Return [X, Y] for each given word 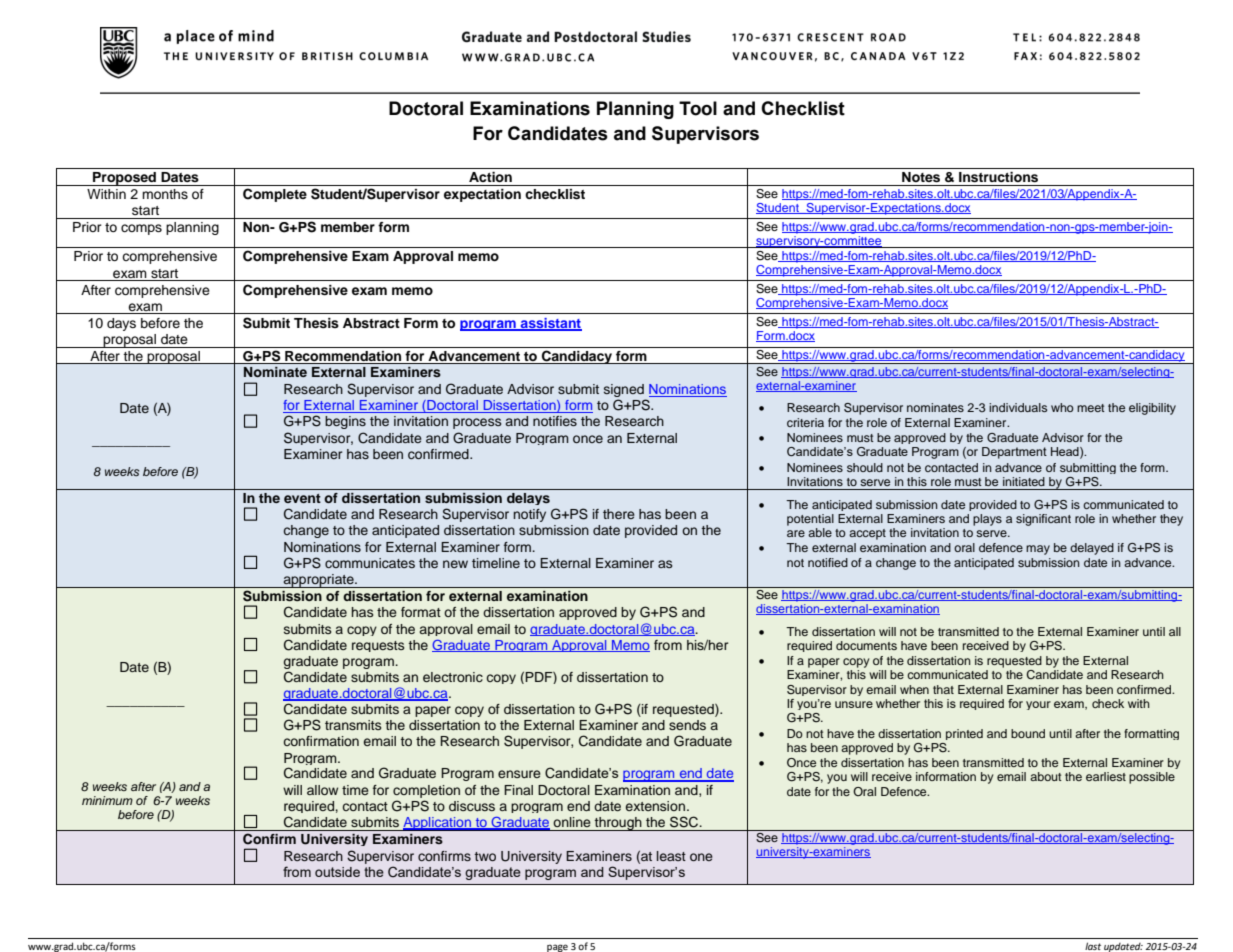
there [619, 514]
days [121, 324]
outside [337, 872]
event [302, 498]
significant [1043, 520]
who [1062, 407]
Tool [698, 108]
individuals [1018, 407]
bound [1028, 733]
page [557, 948]
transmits [353, 725]
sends [687, 725]
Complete [275, 195]
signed [625, 392]
